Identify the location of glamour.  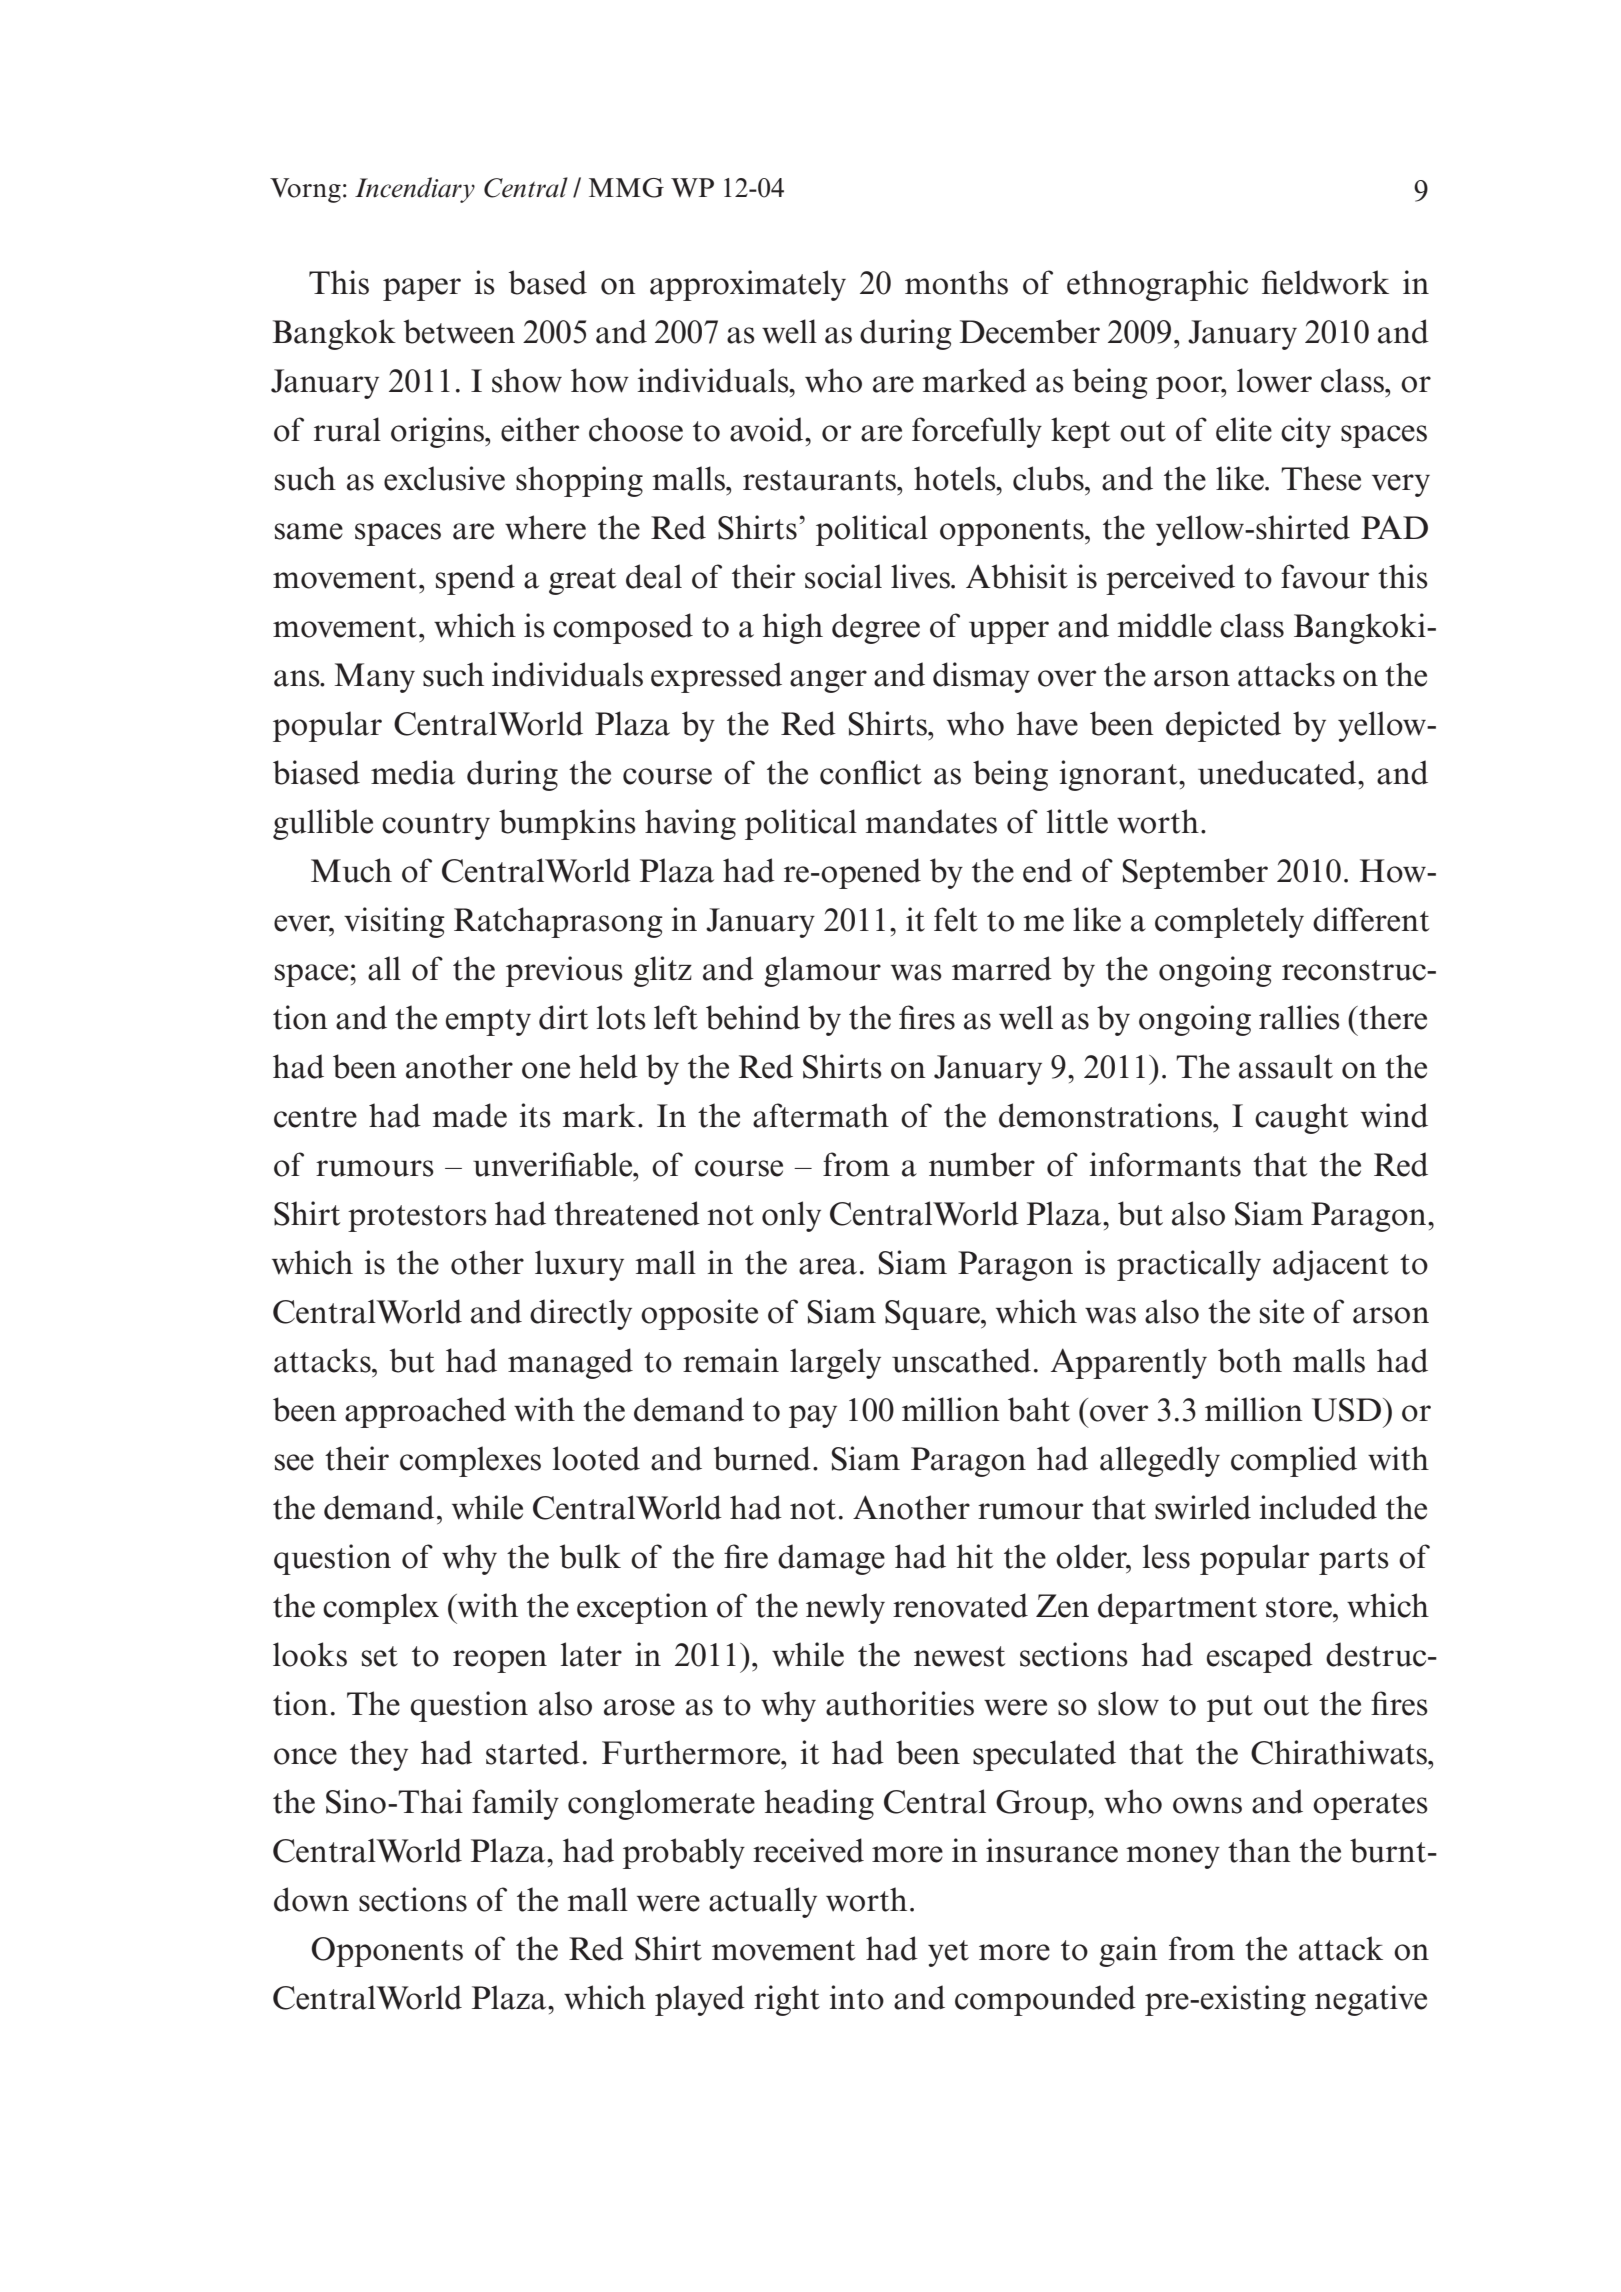
(822, 971).
